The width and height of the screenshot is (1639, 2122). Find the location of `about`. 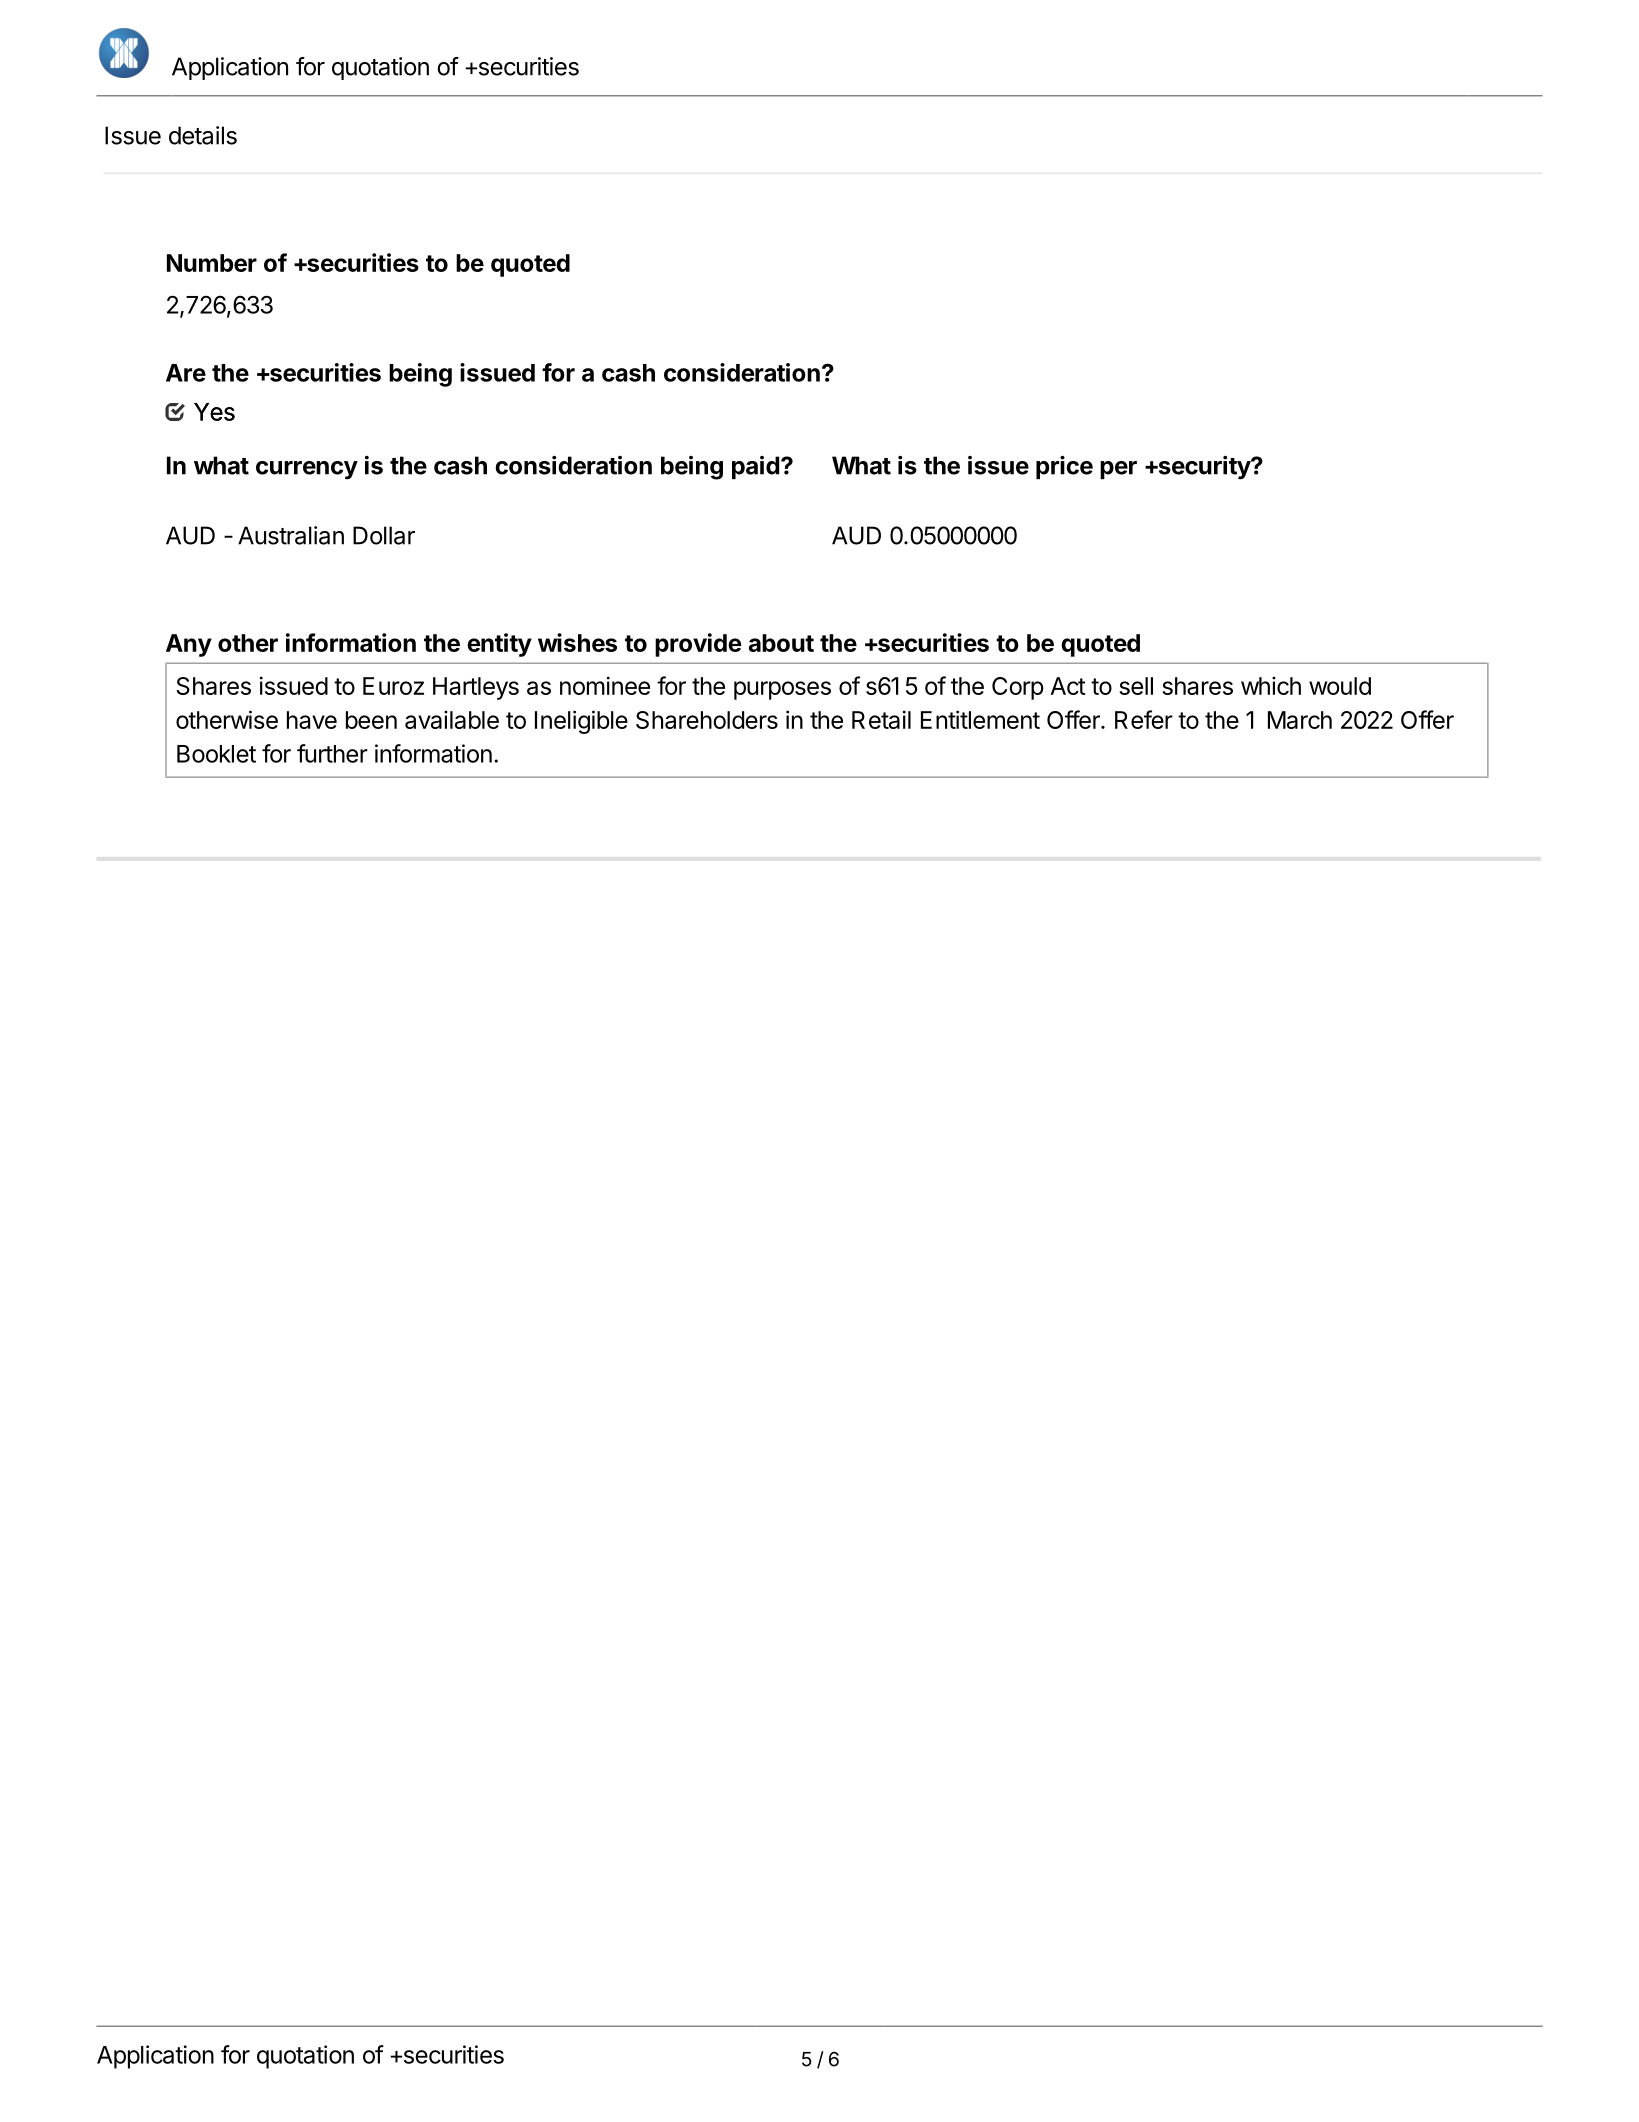

about is located at coordinates (781, 643).
